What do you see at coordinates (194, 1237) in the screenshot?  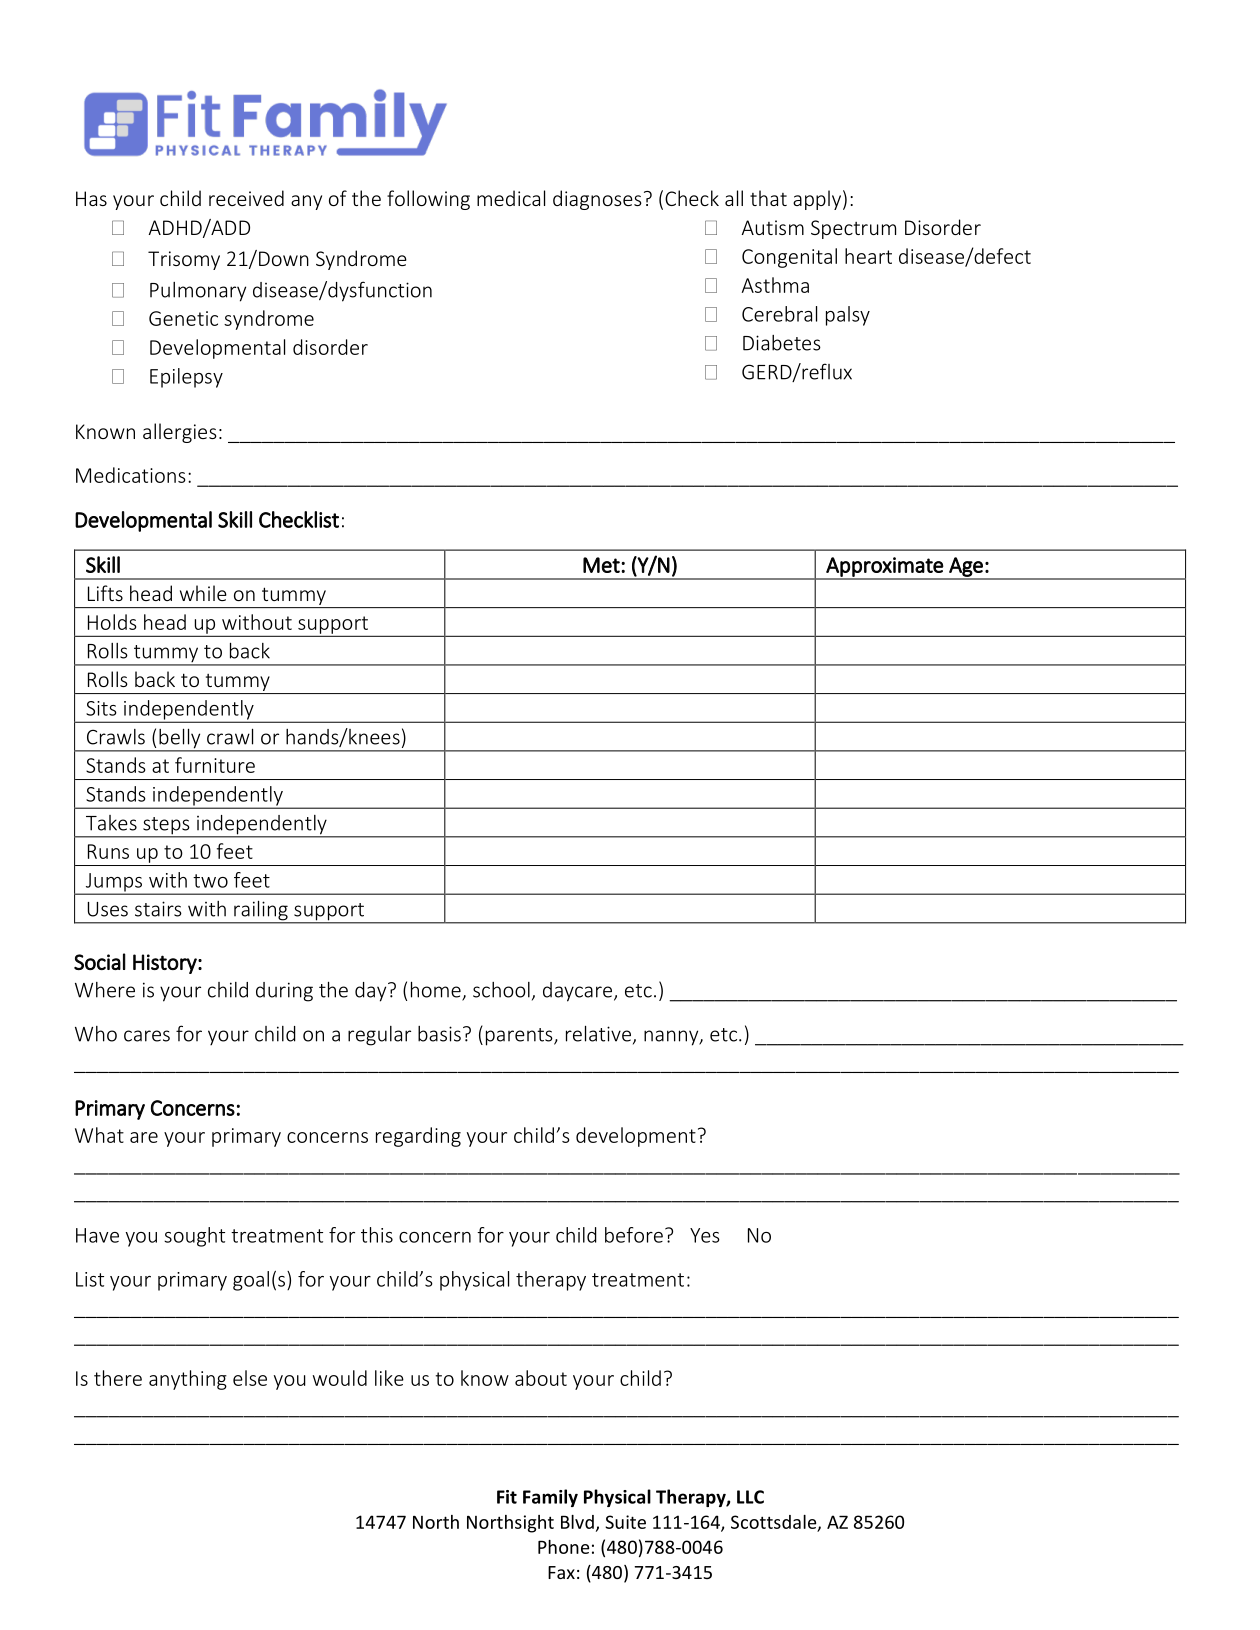 I see `sought` at bounding box center [194, 1237].
